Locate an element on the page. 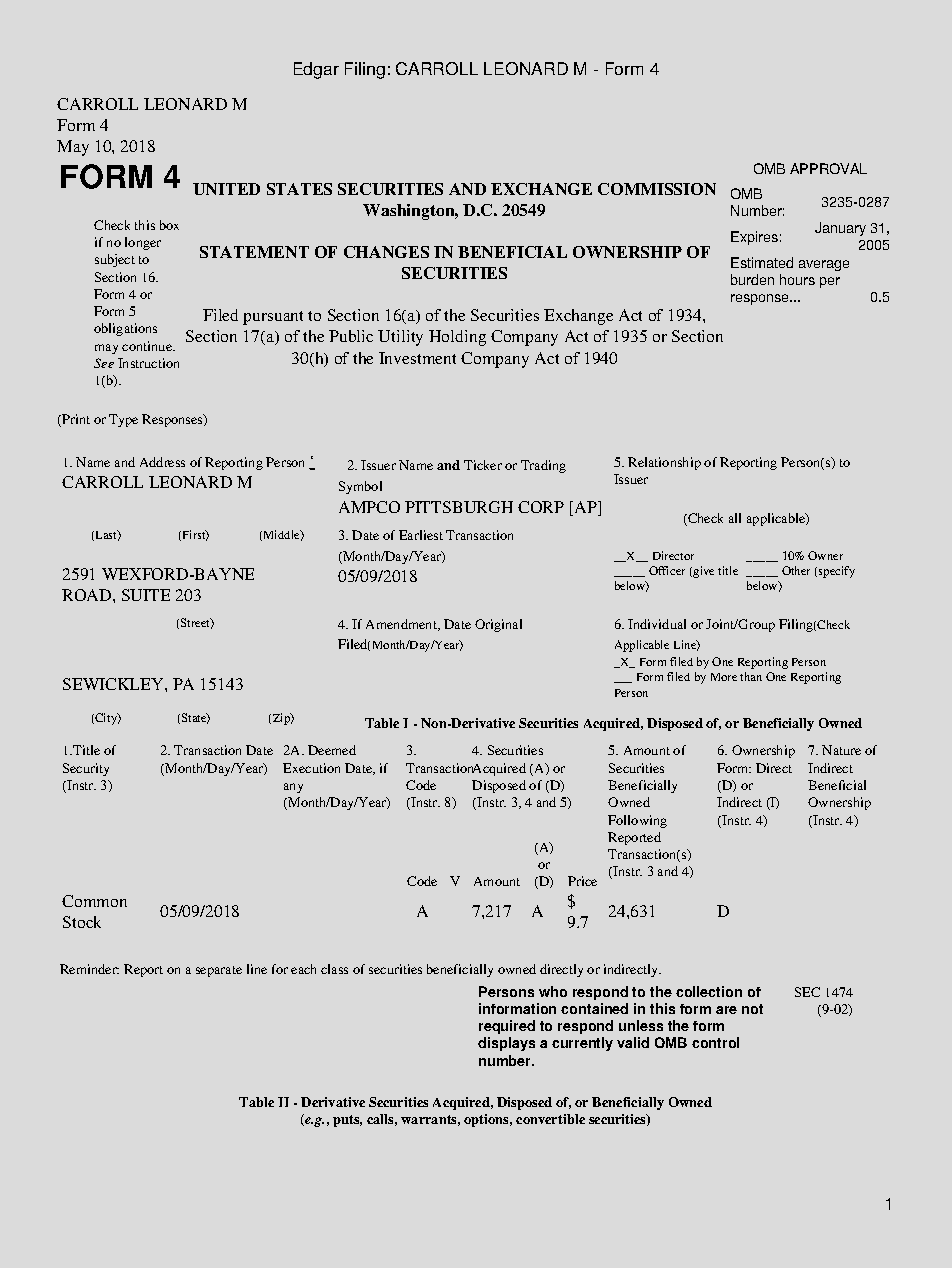  Security is located at coordinates (86, 769).
